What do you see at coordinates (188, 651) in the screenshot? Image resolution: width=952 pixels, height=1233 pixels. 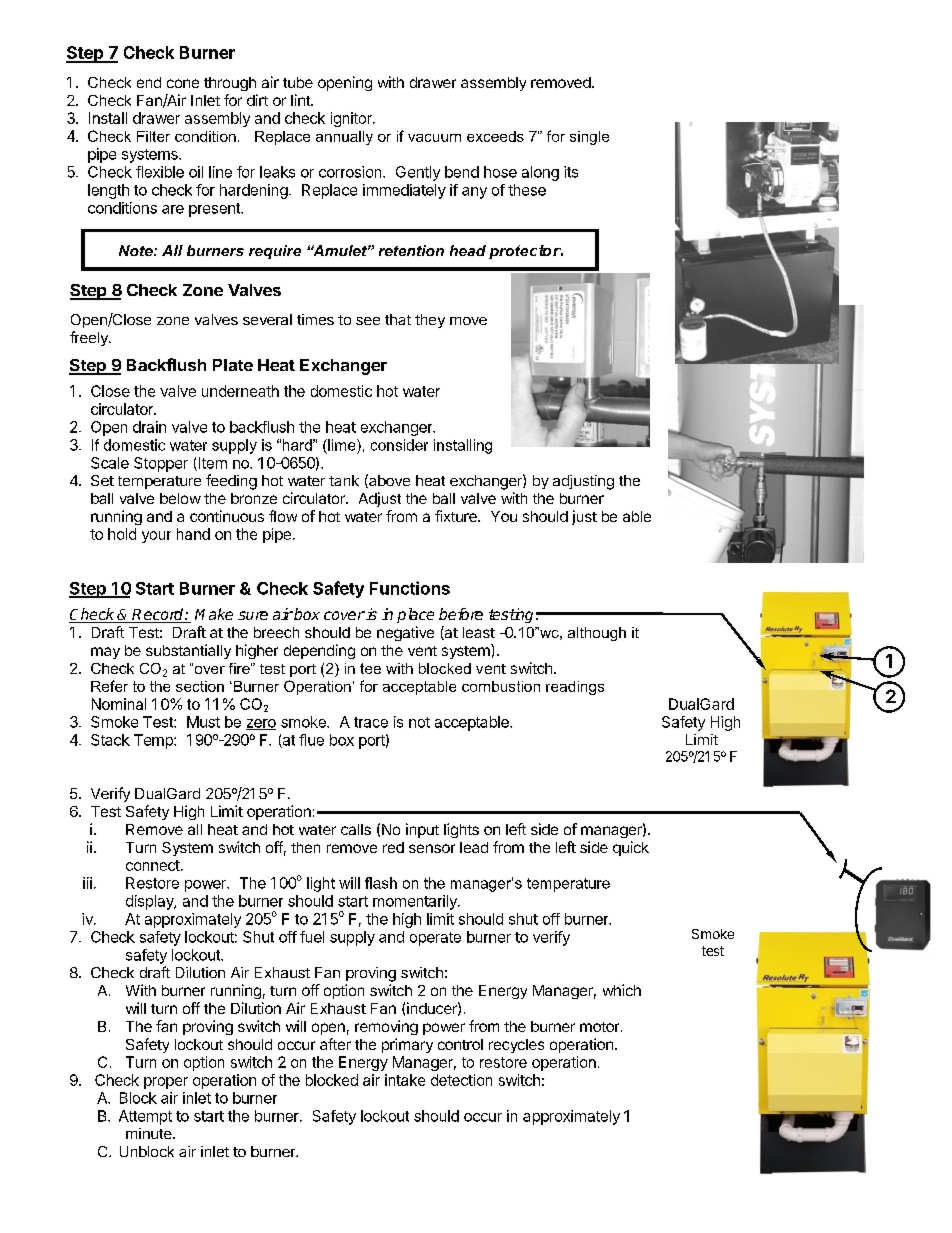 I see `substantially` at bounding box center [188, 651].
